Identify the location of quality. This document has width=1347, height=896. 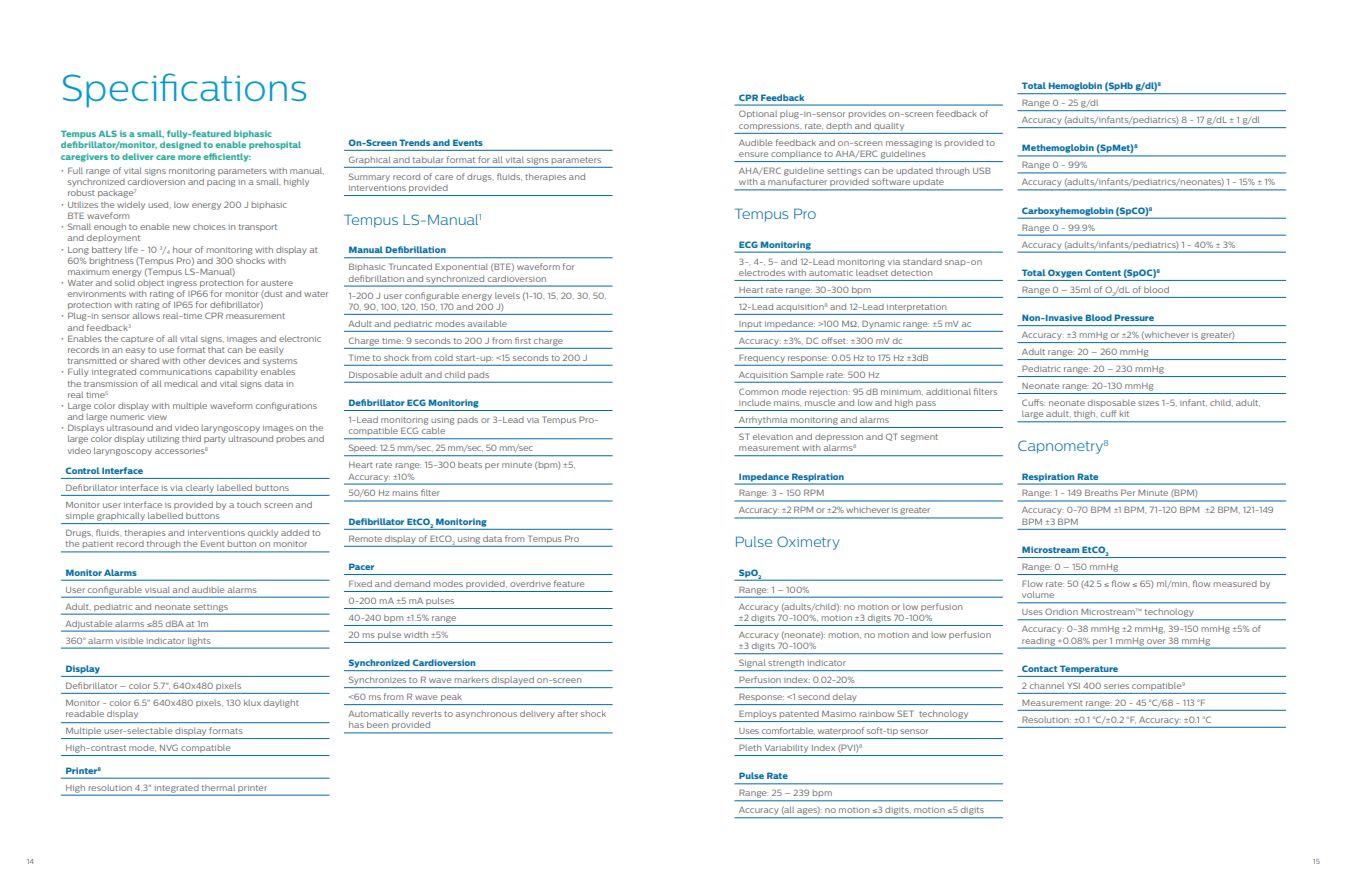
(889, 127).
